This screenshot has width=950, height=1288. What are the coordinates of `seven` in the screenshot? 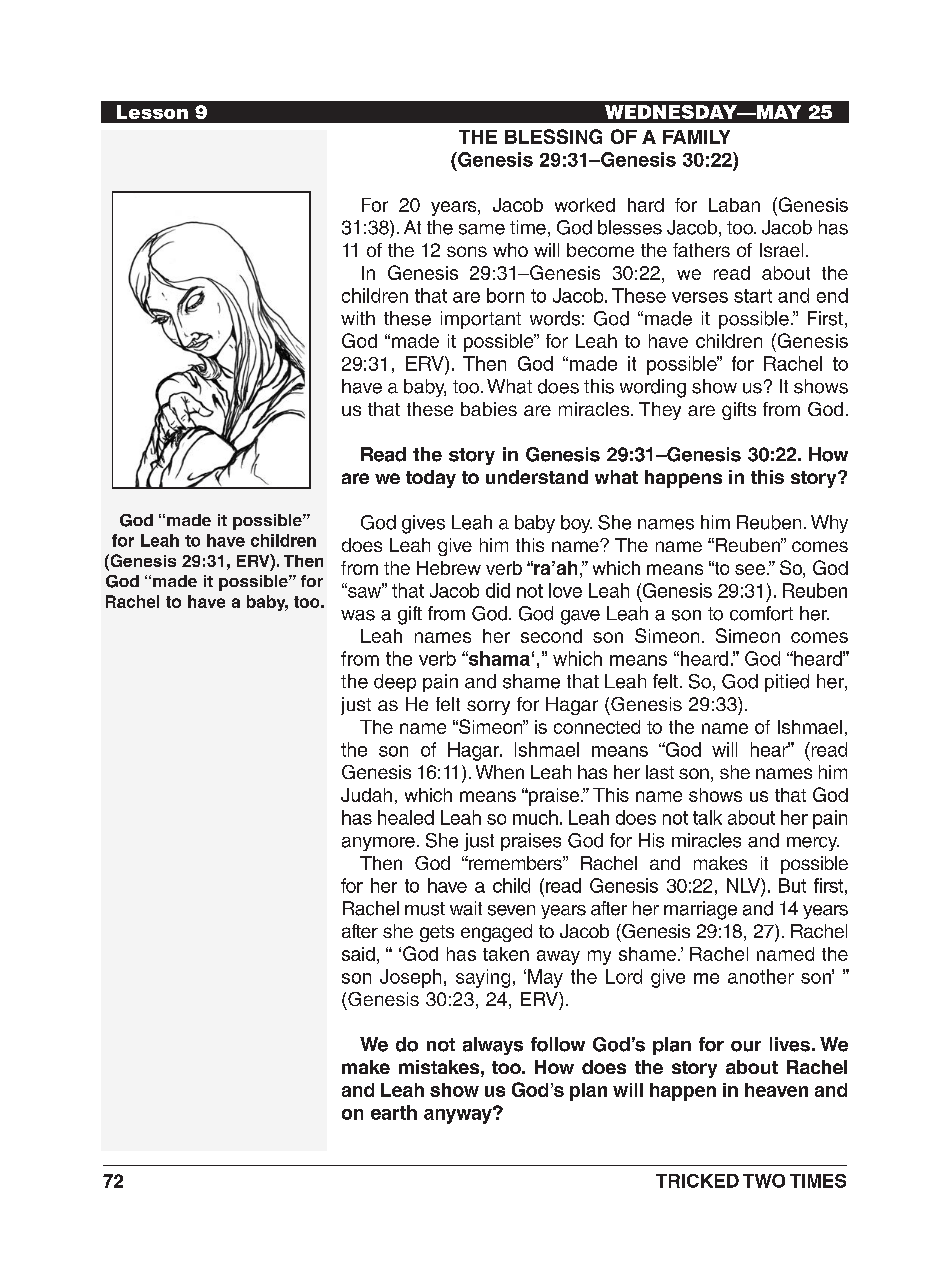 It's located at (511, 910).
